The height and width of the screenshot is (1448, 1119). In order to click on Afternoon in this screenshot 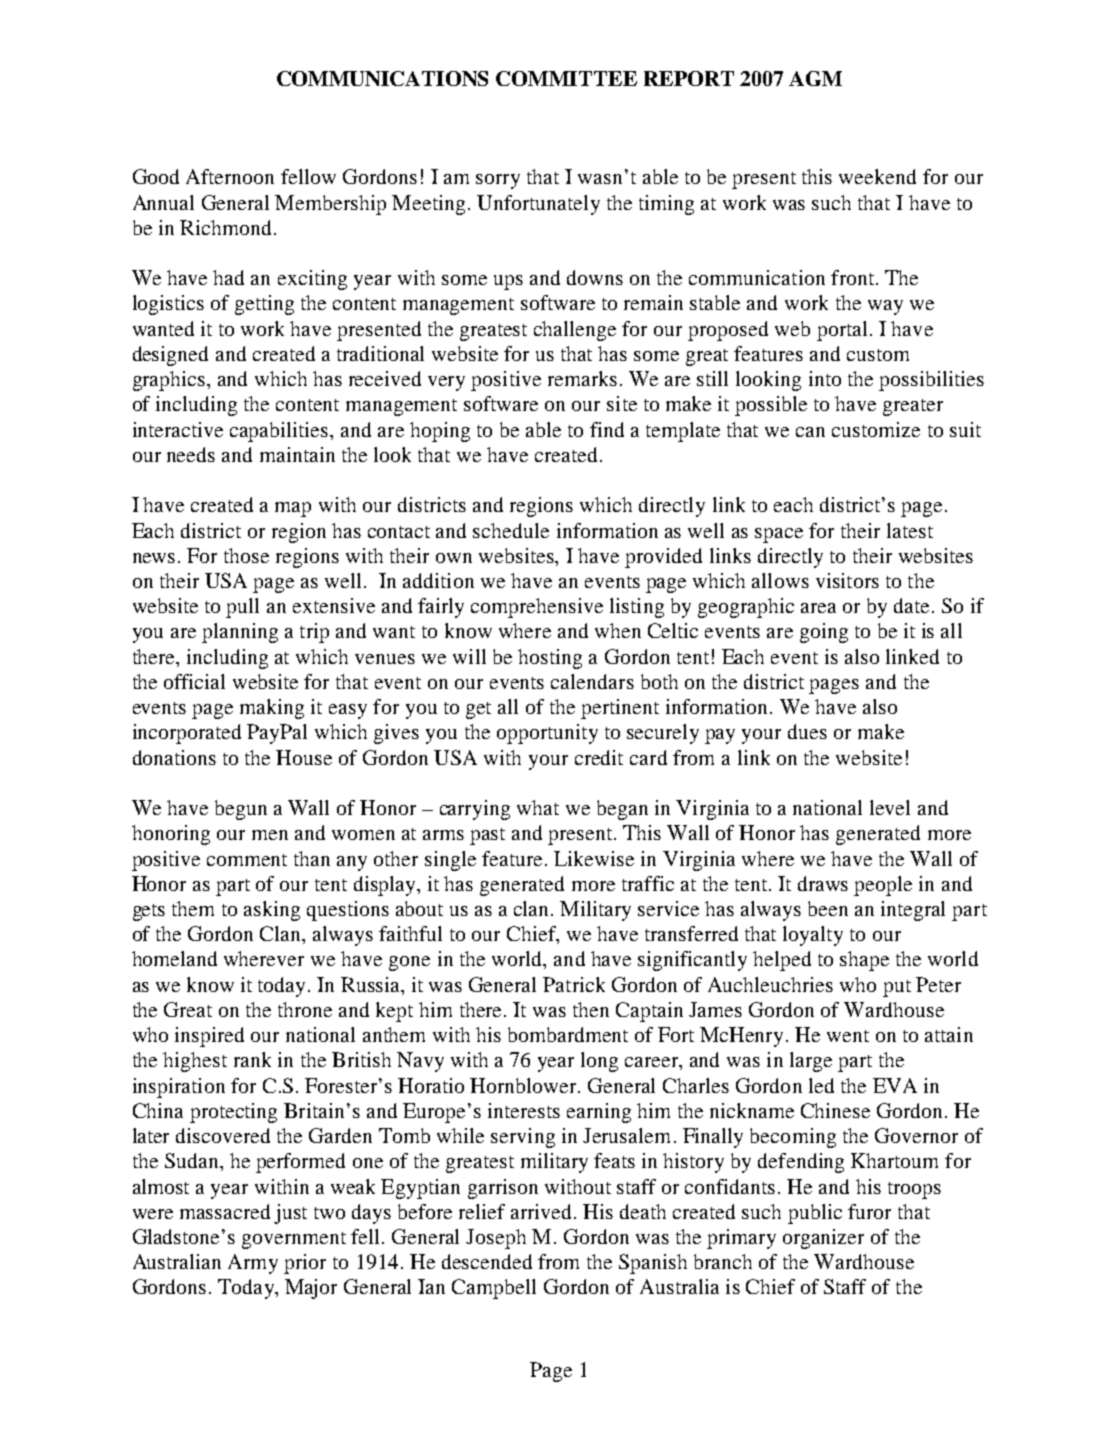, I will do `click(230, 176)`.
